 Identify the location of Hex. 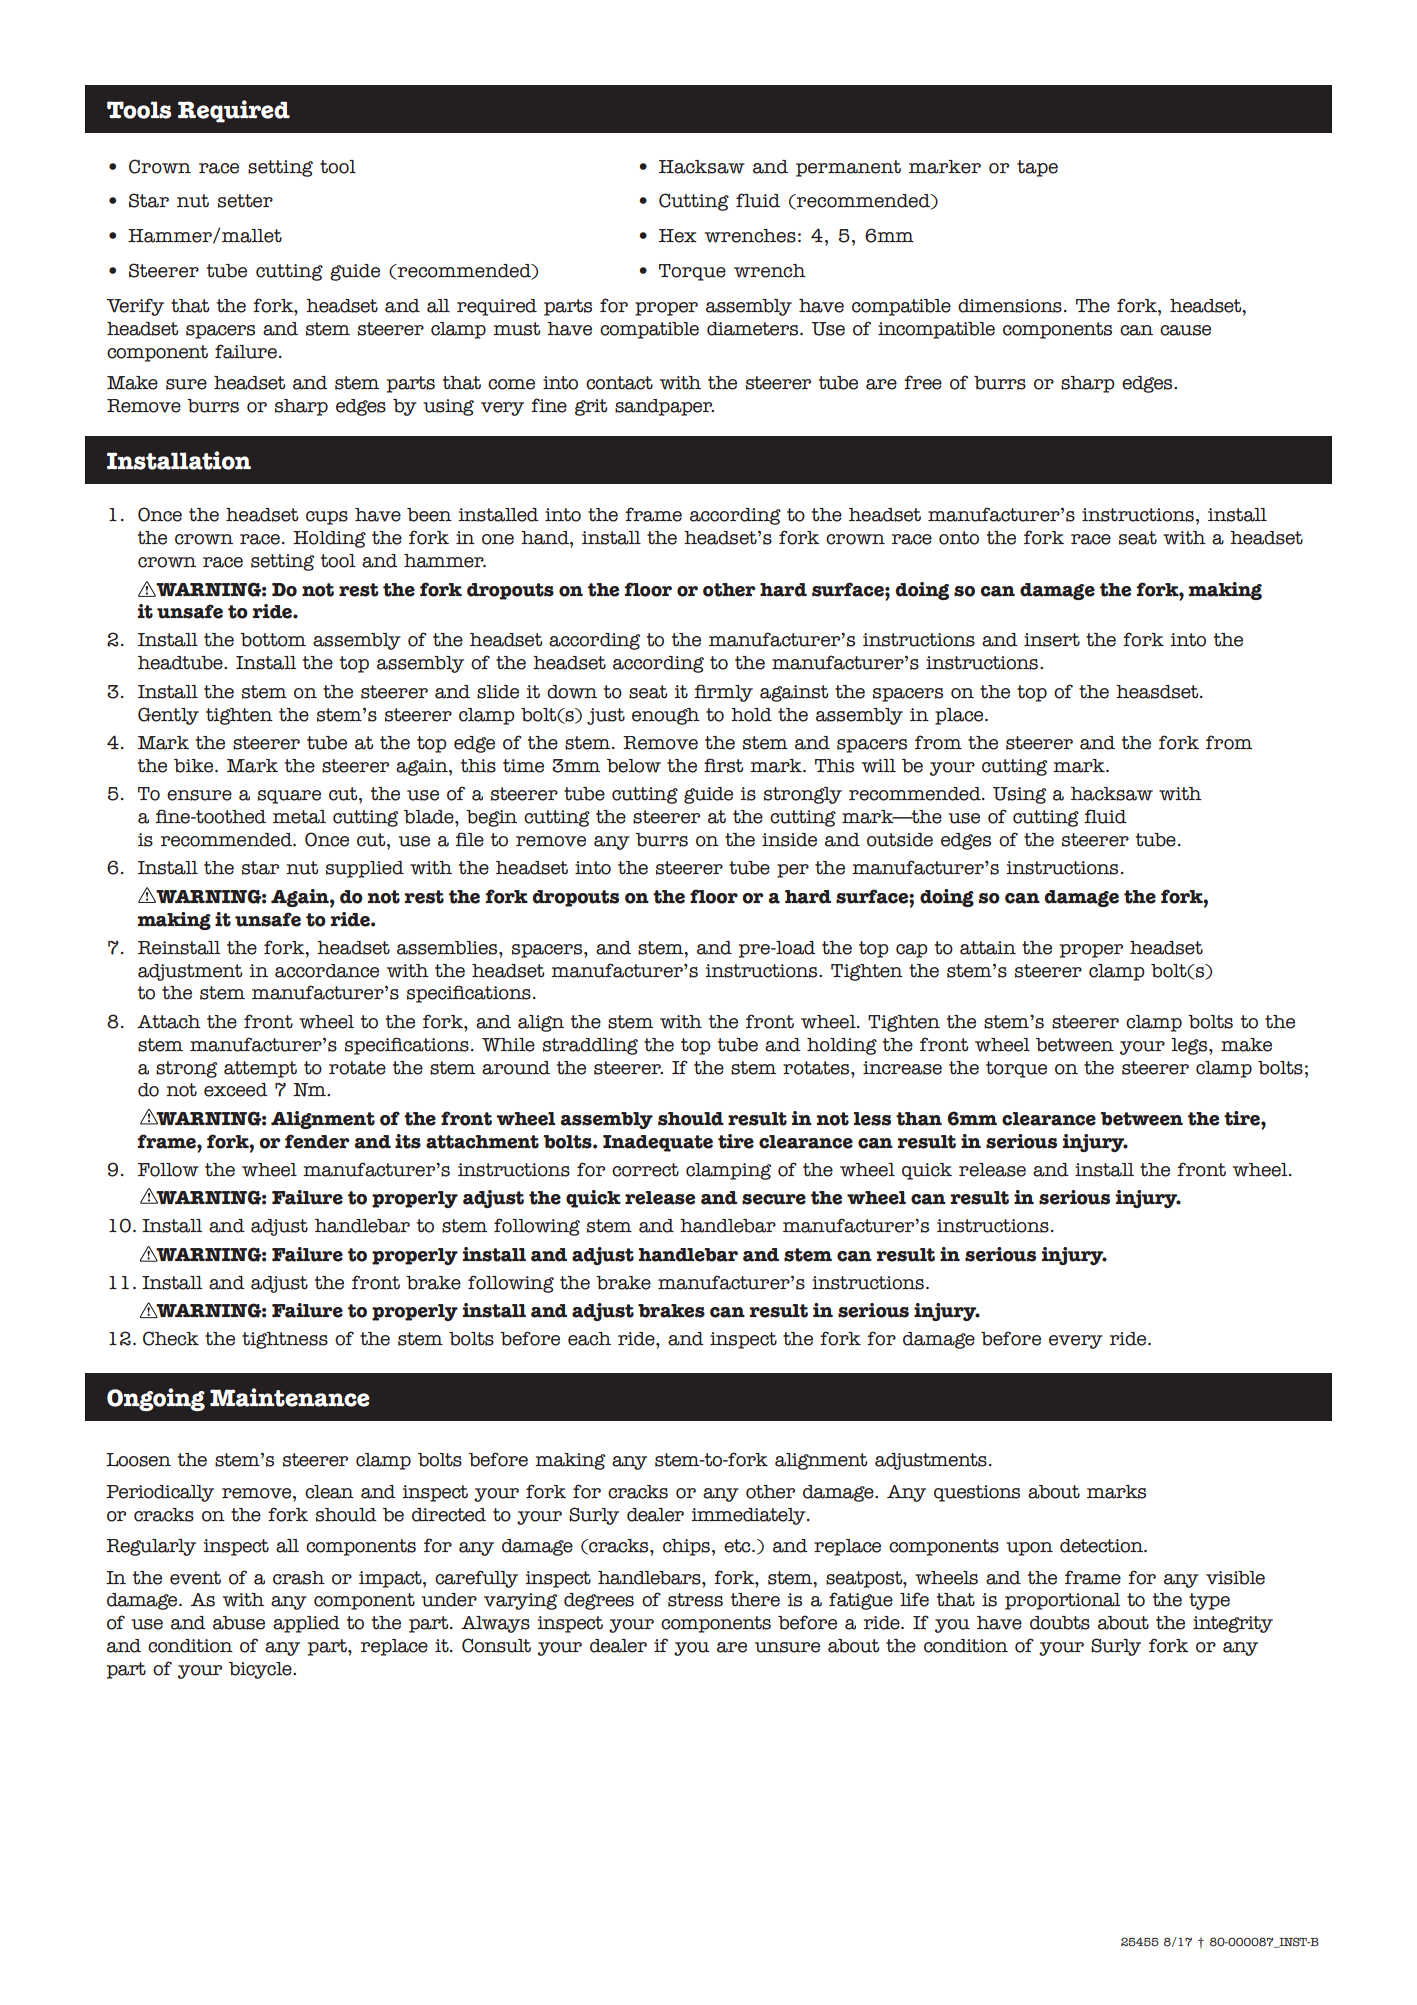
(678, 236).
